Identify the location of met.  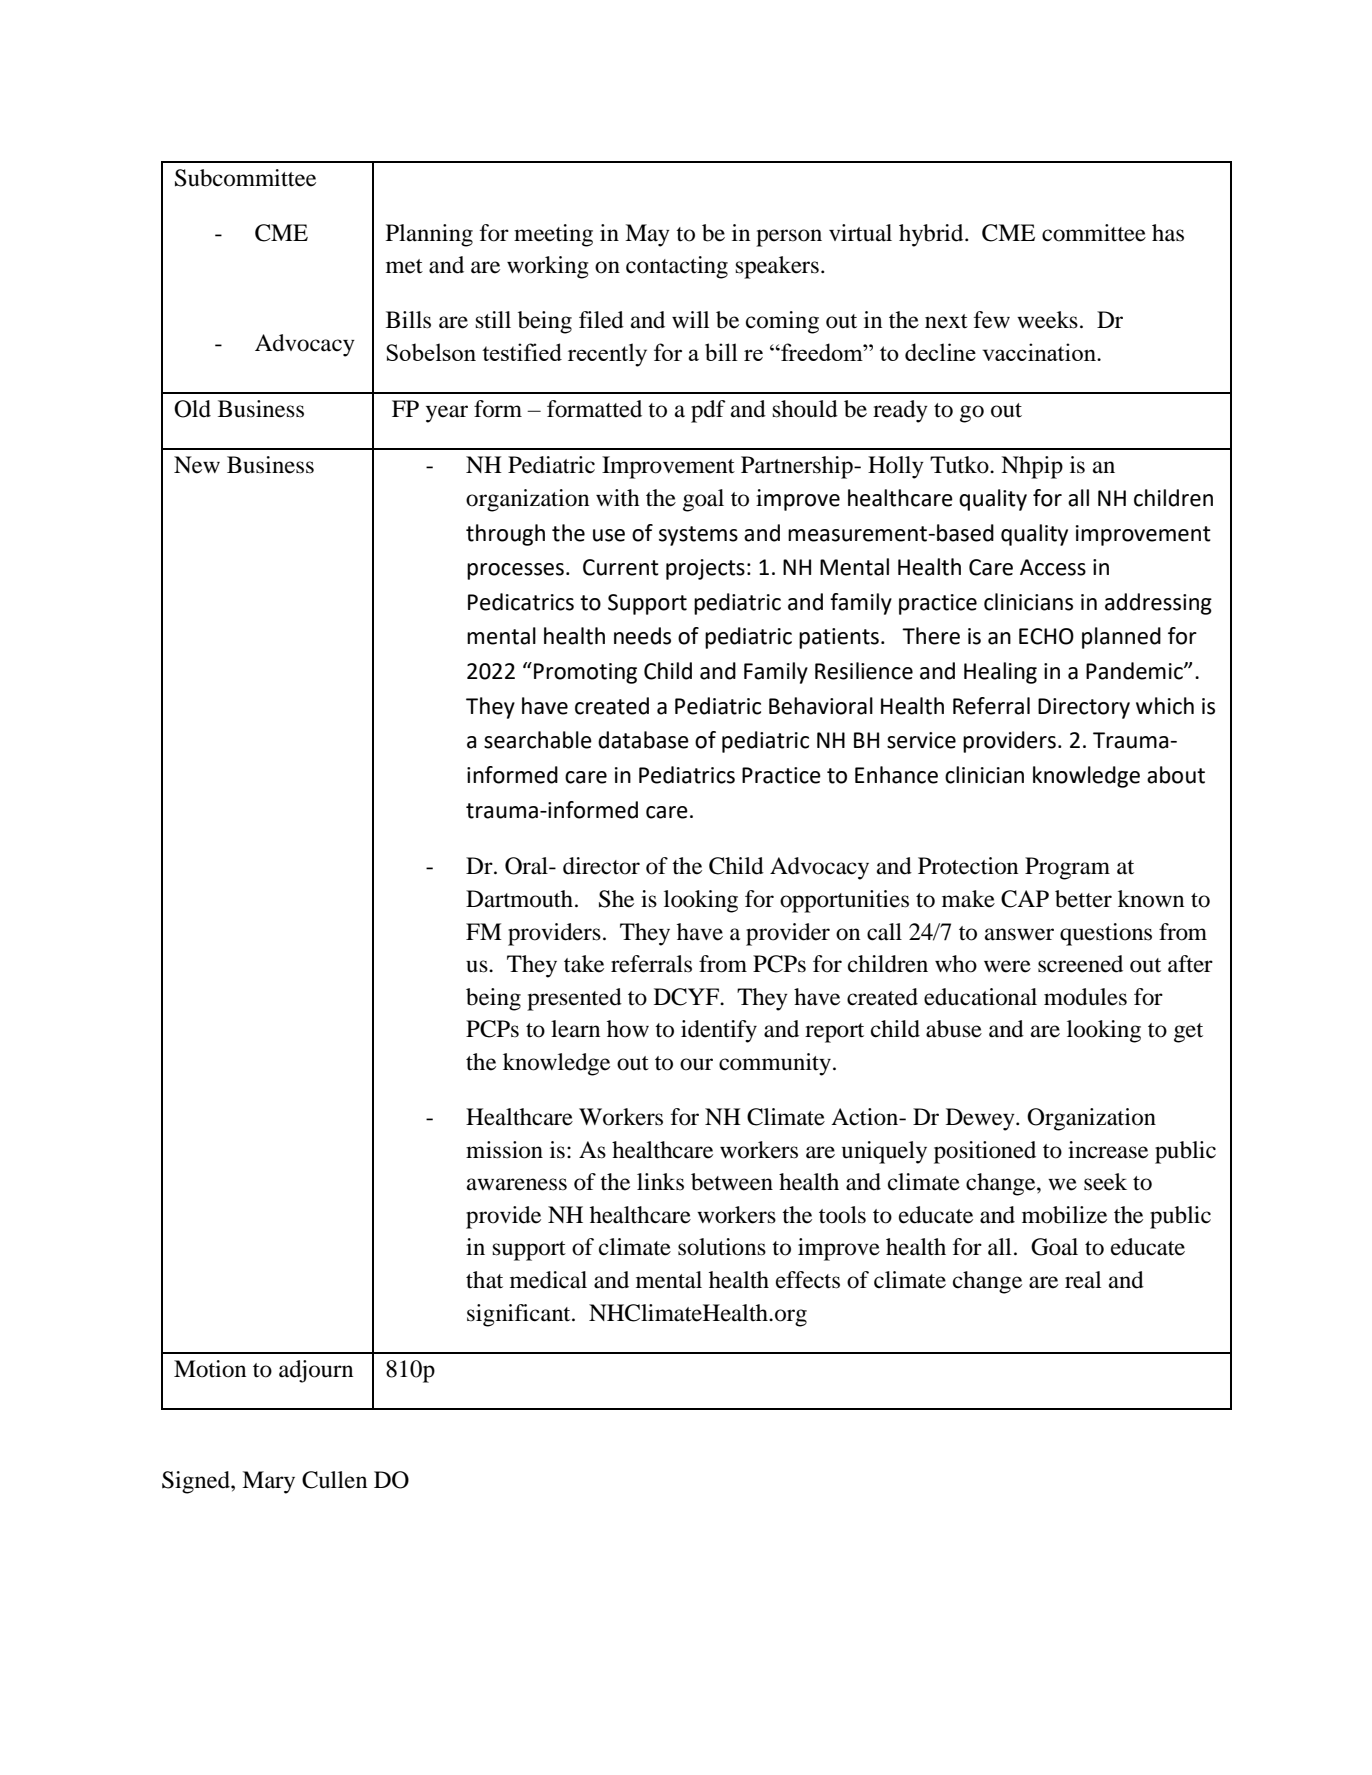
(404, 266).
